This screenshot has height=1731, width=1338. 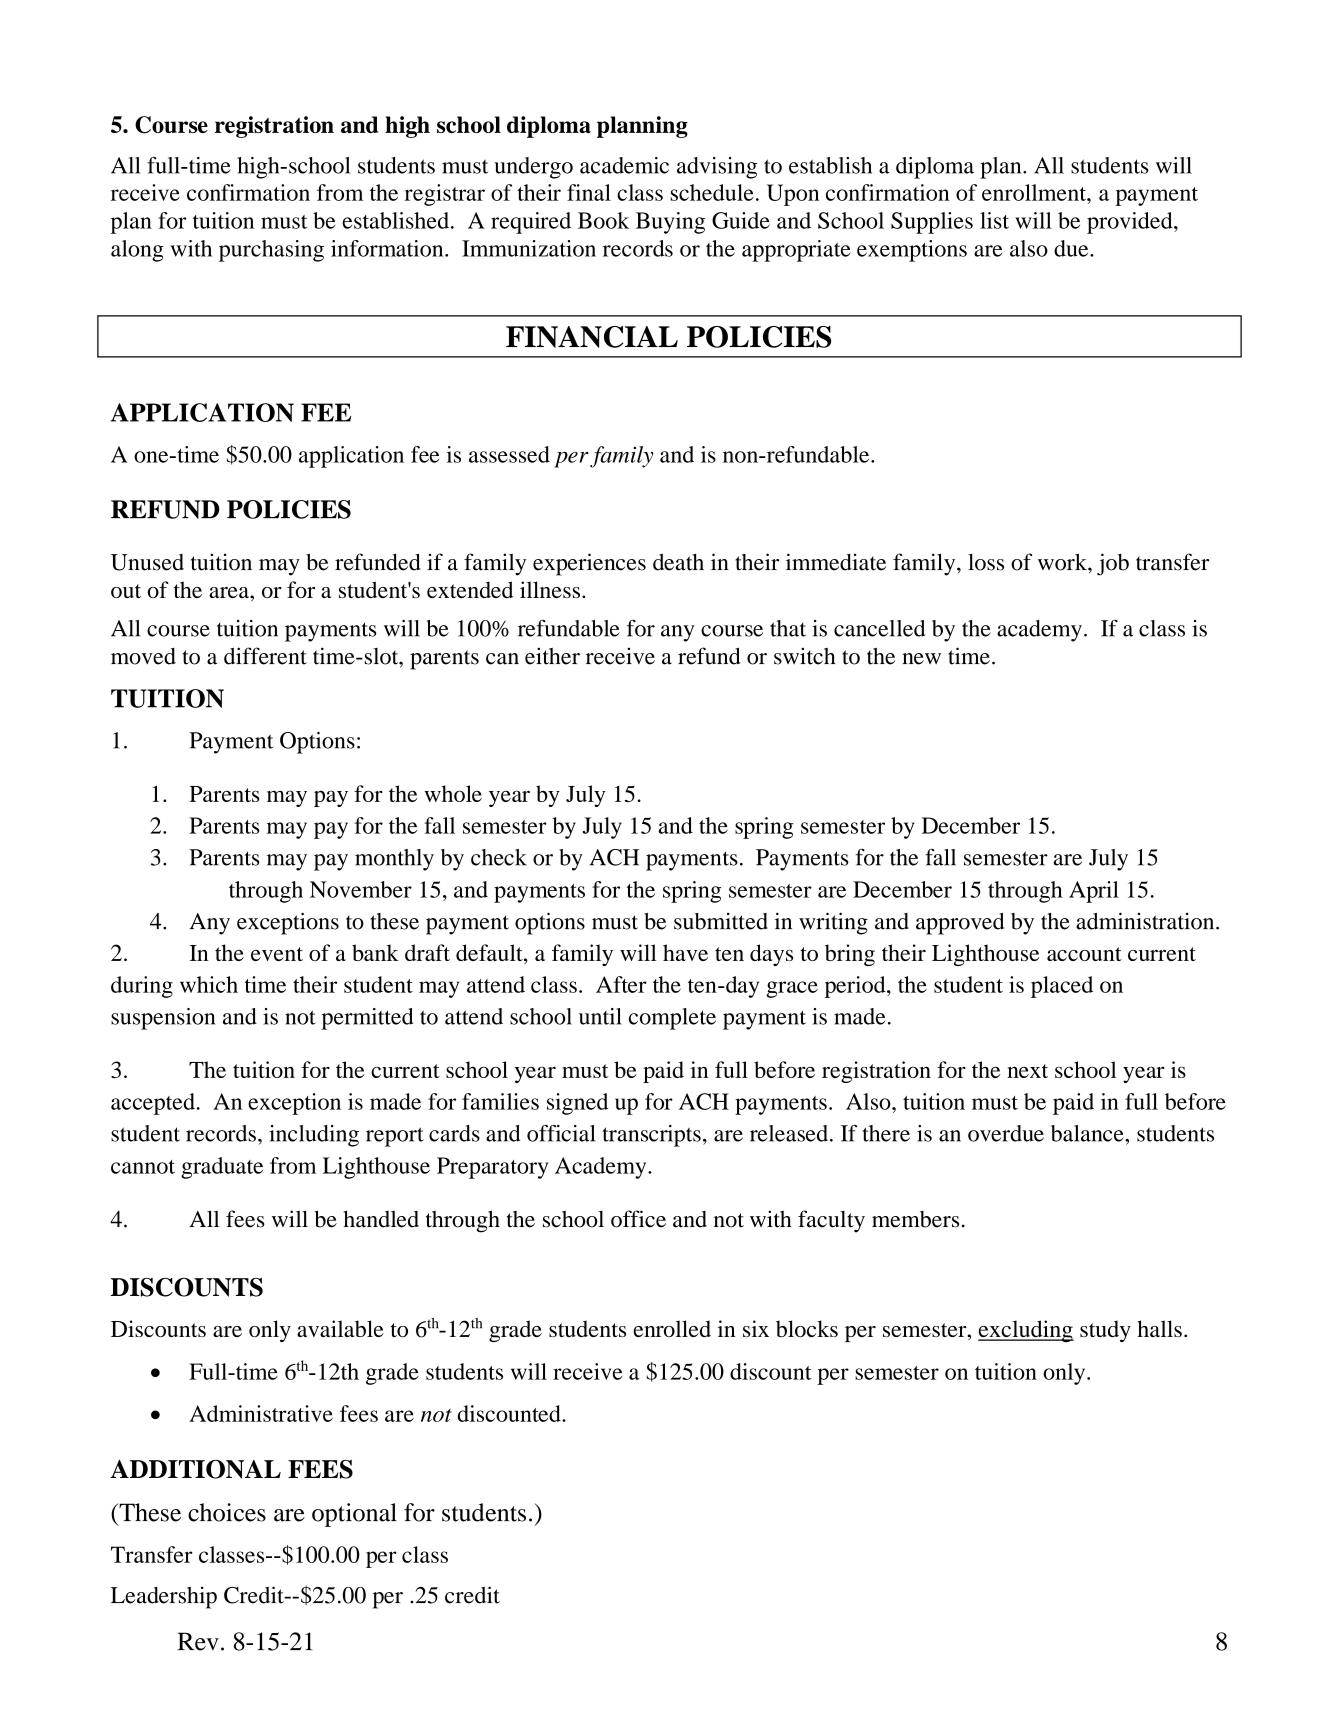 What do you see at coordinates (198, 1641) in the screenshot?
I see `Rev` at bounding box center [198, 1641].
